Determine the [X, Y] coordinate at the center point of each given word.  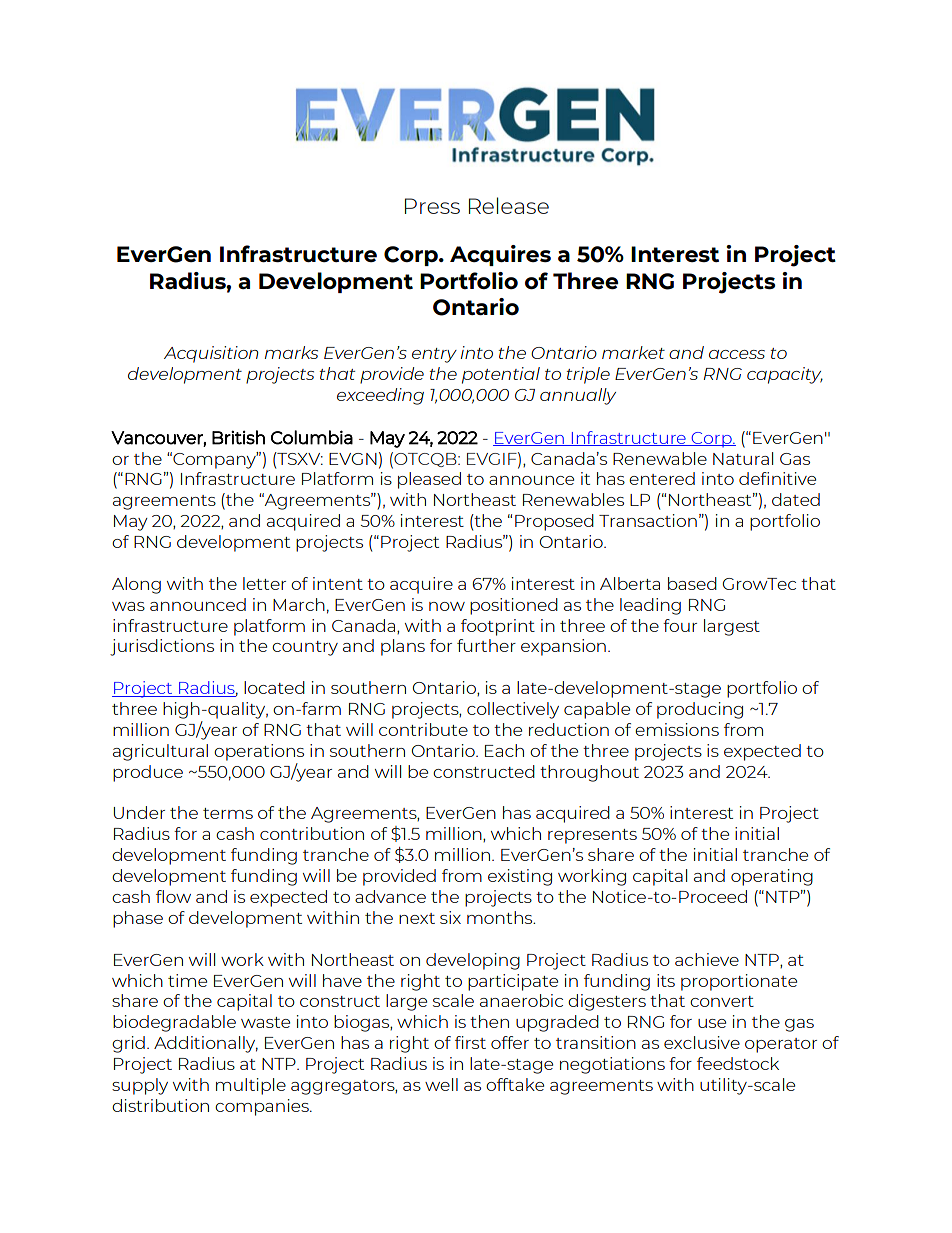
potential [501, 375]
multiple [251, 1086]
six [450, 917]
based [692, 583]
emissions [677, 729]
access [737, 354]
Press [432, 206]
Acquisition [211, 354]
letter [264, 583]
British [238, 437]
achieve [707, 959]
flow [173, 896]
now [447, 606]
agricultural [160, 752]
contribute [423, 729]
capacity [785, 375]
